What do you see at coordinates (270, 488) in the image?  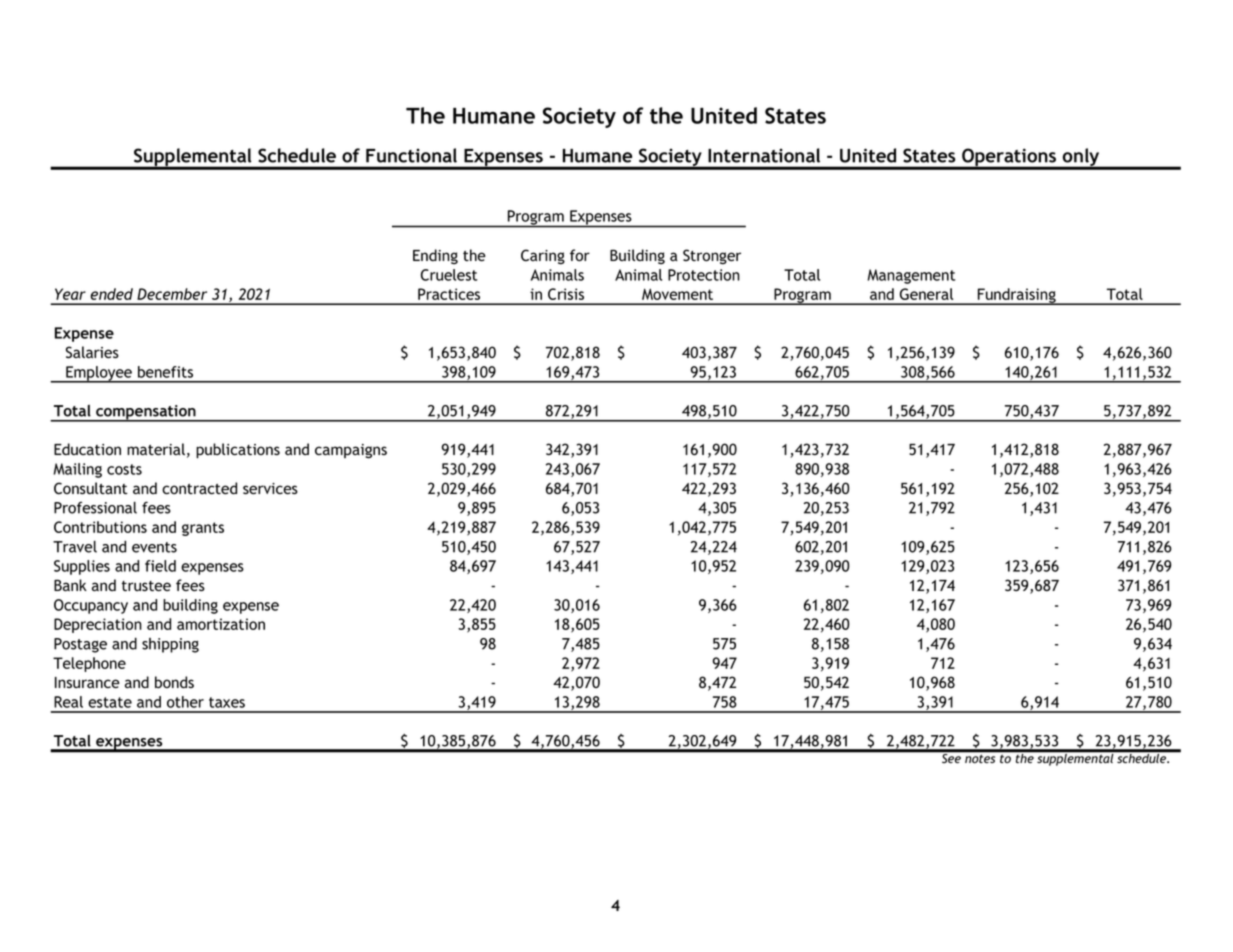 I see `services` at bounding box center [270, 488].
